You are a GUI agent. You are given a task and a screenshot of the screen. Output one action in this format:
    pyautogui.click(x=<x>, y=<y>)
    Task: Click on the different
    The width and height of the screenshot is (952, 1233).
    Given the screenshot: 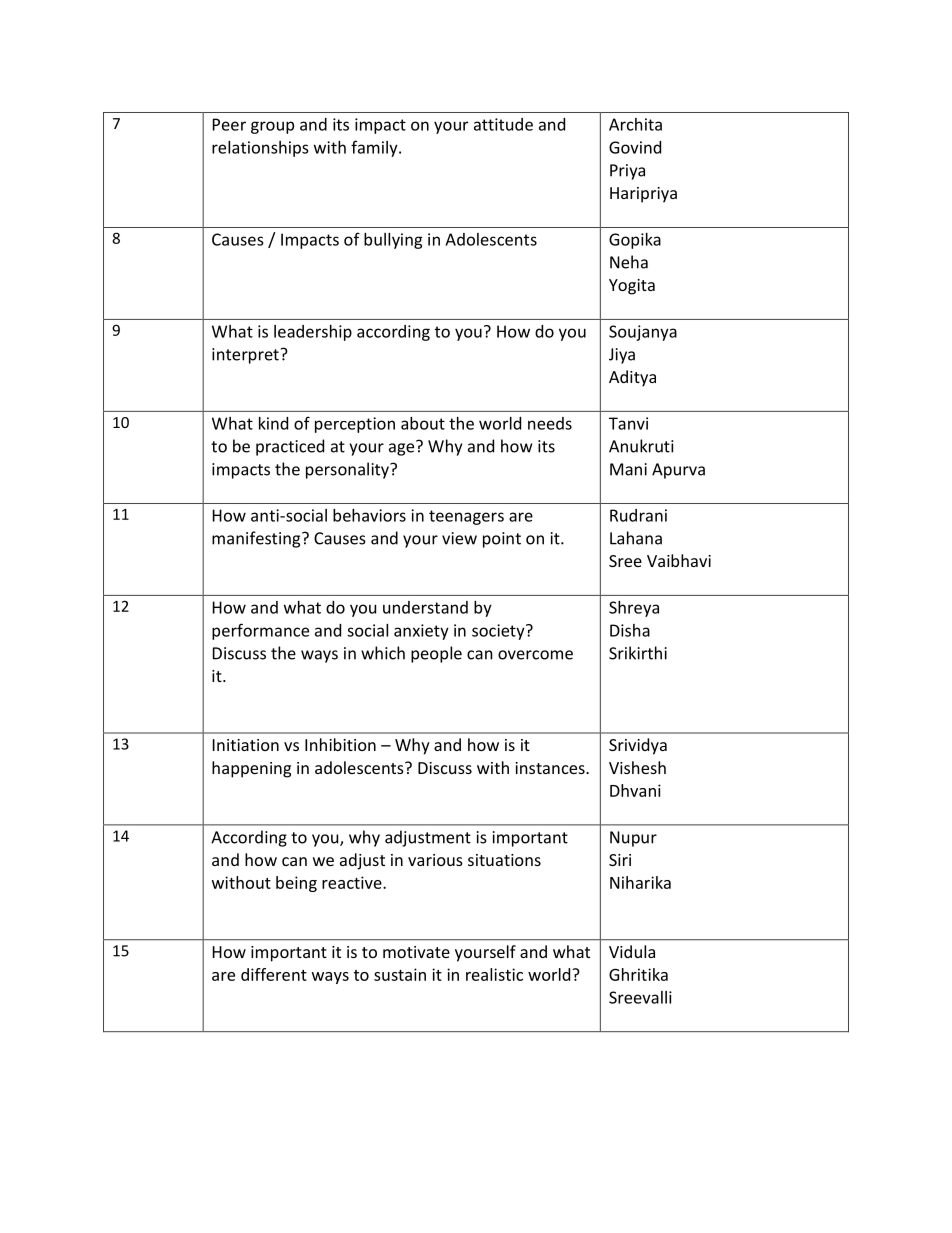 What is the action you would take?
    pyautogui.click(x=274, y=974)
